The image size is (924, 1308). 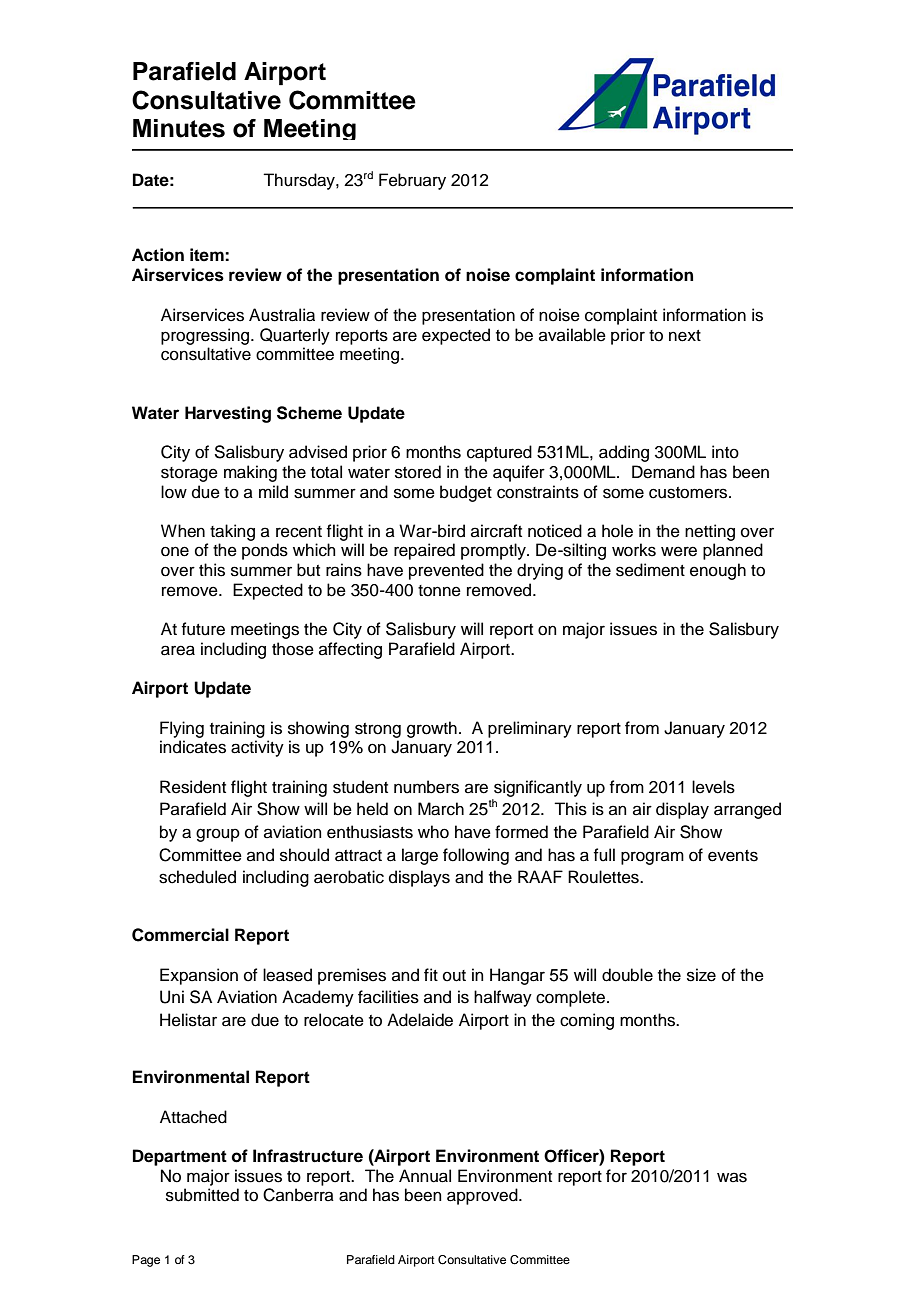 I want to click on program, so click(x=652, y=858).
